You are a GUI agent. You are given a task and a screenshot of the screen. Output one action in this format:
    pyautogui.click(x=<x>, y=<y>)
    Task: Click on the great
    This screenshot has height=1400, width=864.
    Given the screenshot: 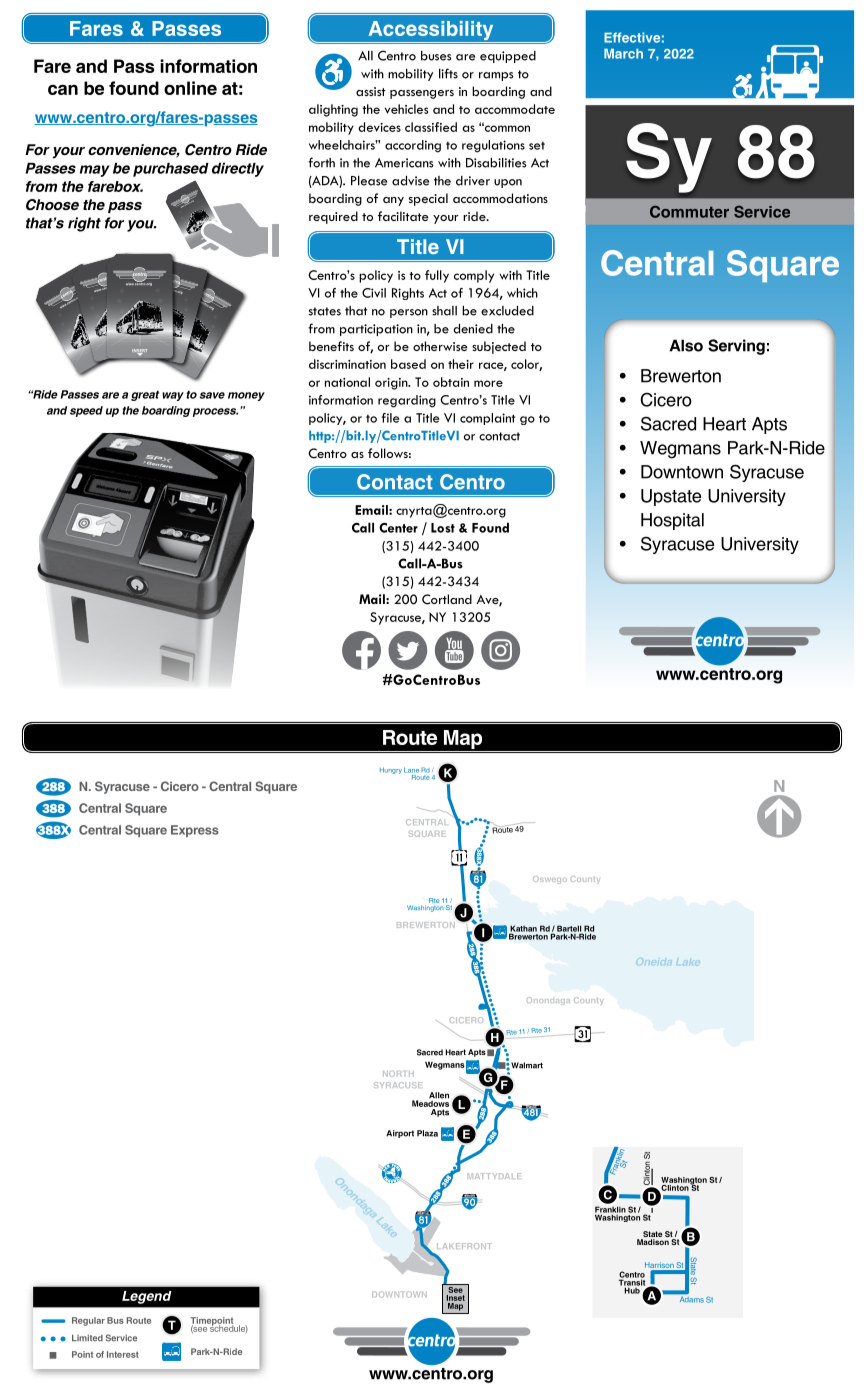 What is the action you would take?
    pyautogui.click(x=145, y=395)
